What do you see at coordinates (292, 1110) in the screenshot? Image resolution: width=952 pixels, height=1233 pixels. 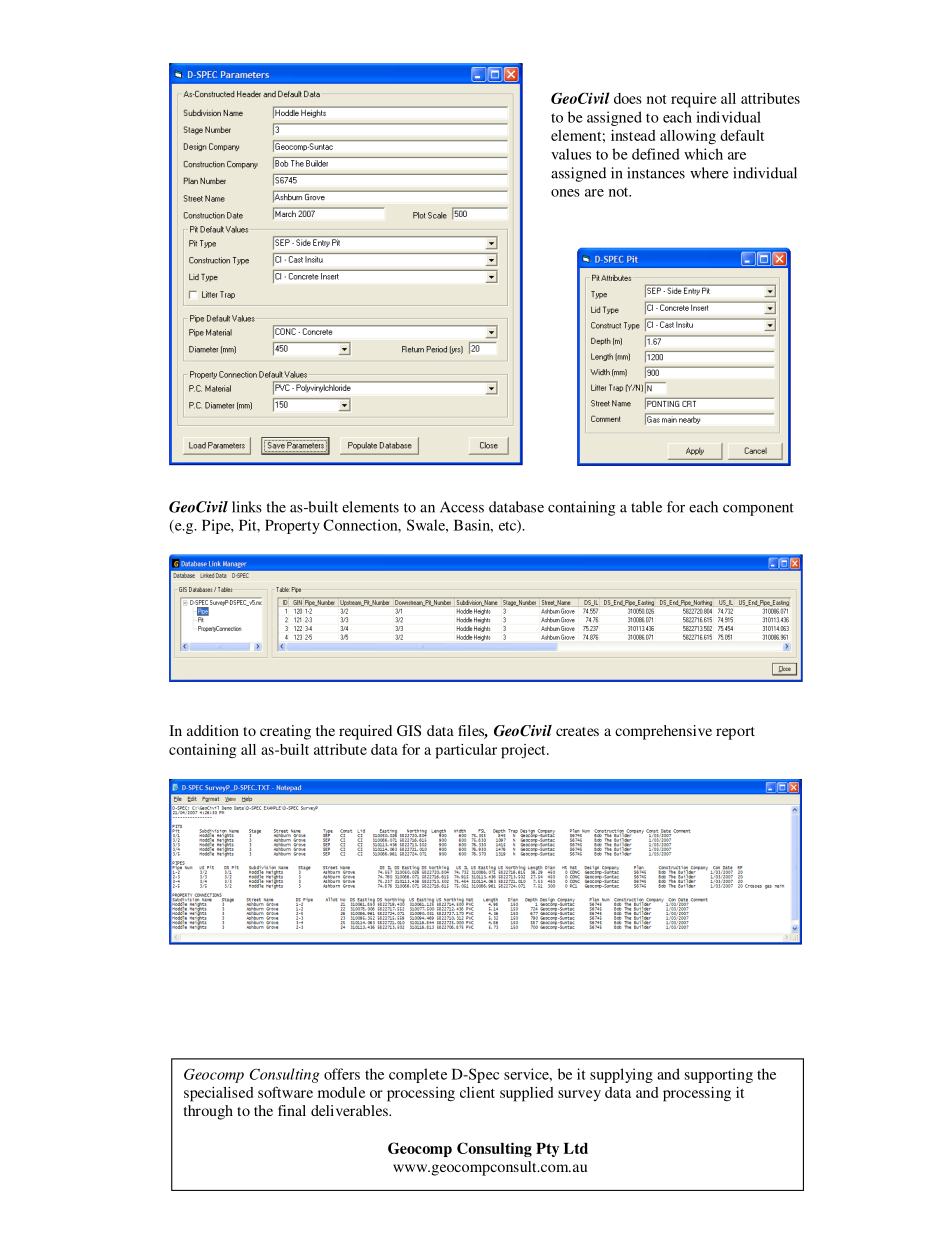 I see `final` at bounding box center [292, 1110].
